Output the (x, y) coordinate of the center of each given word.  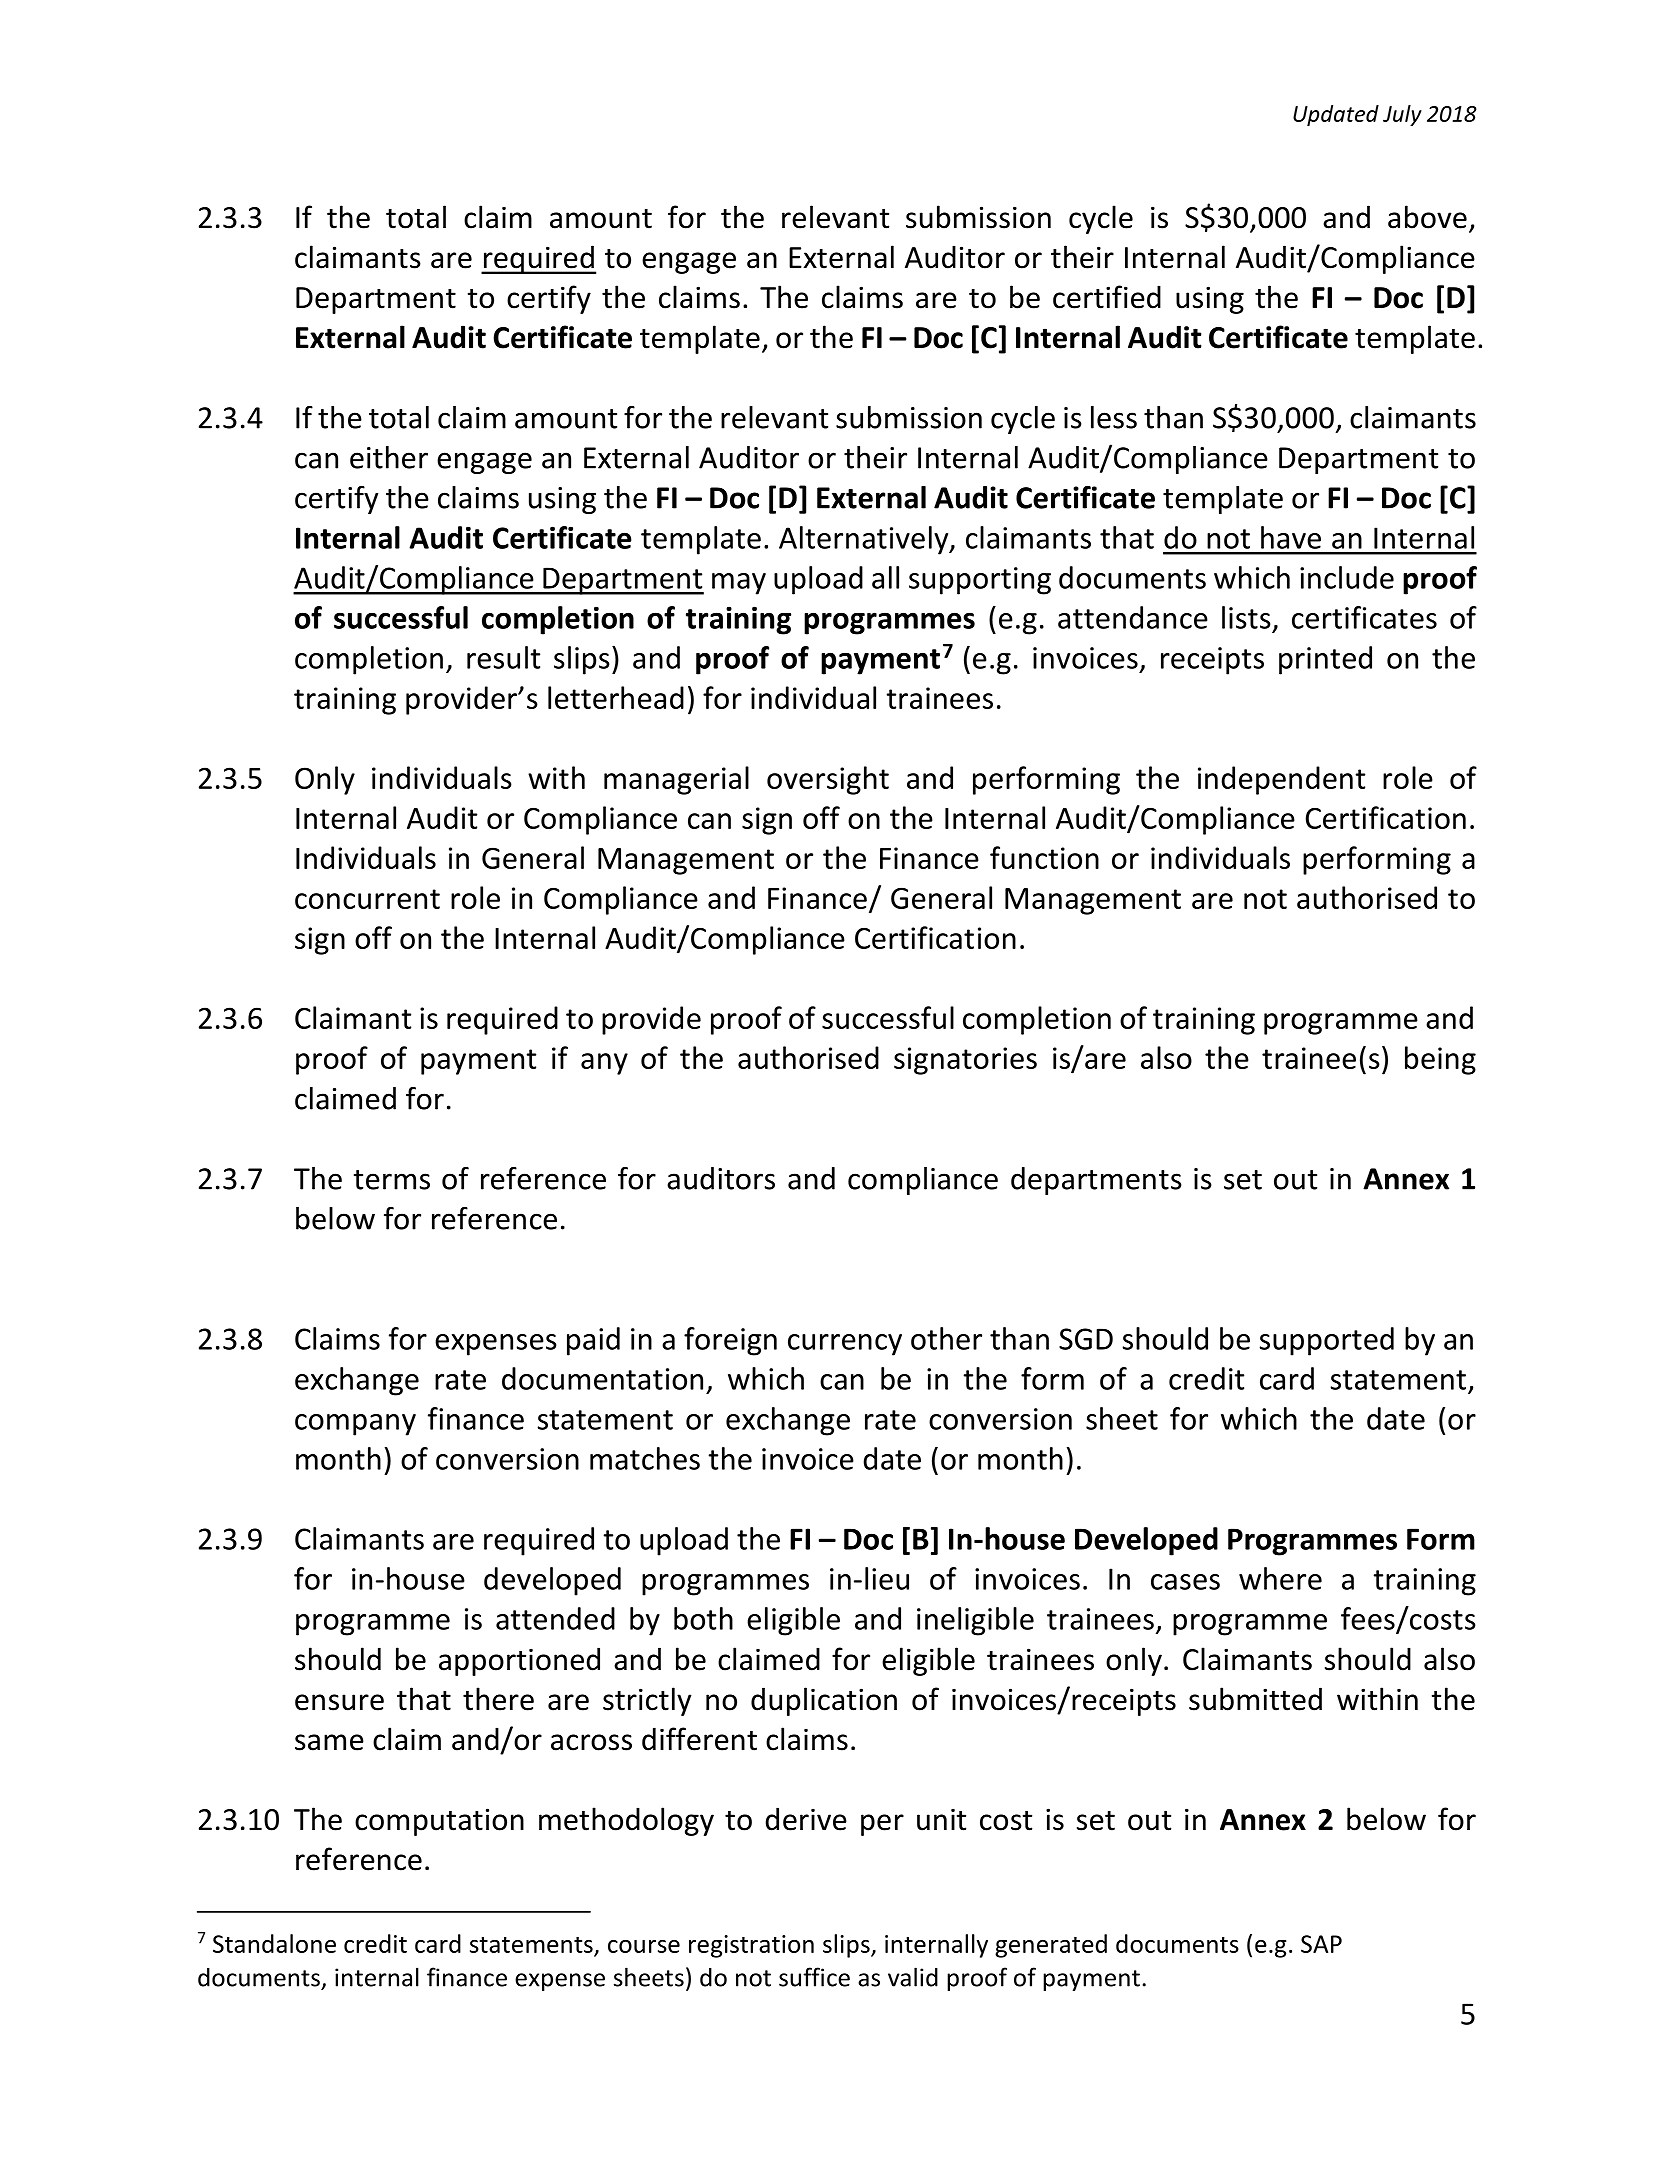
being (1440, 1060)
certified (1107, 297)
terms (392, 1180)
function (1044, 857)
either (389, 457)
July (1402, 115)
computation (439, 1822)
